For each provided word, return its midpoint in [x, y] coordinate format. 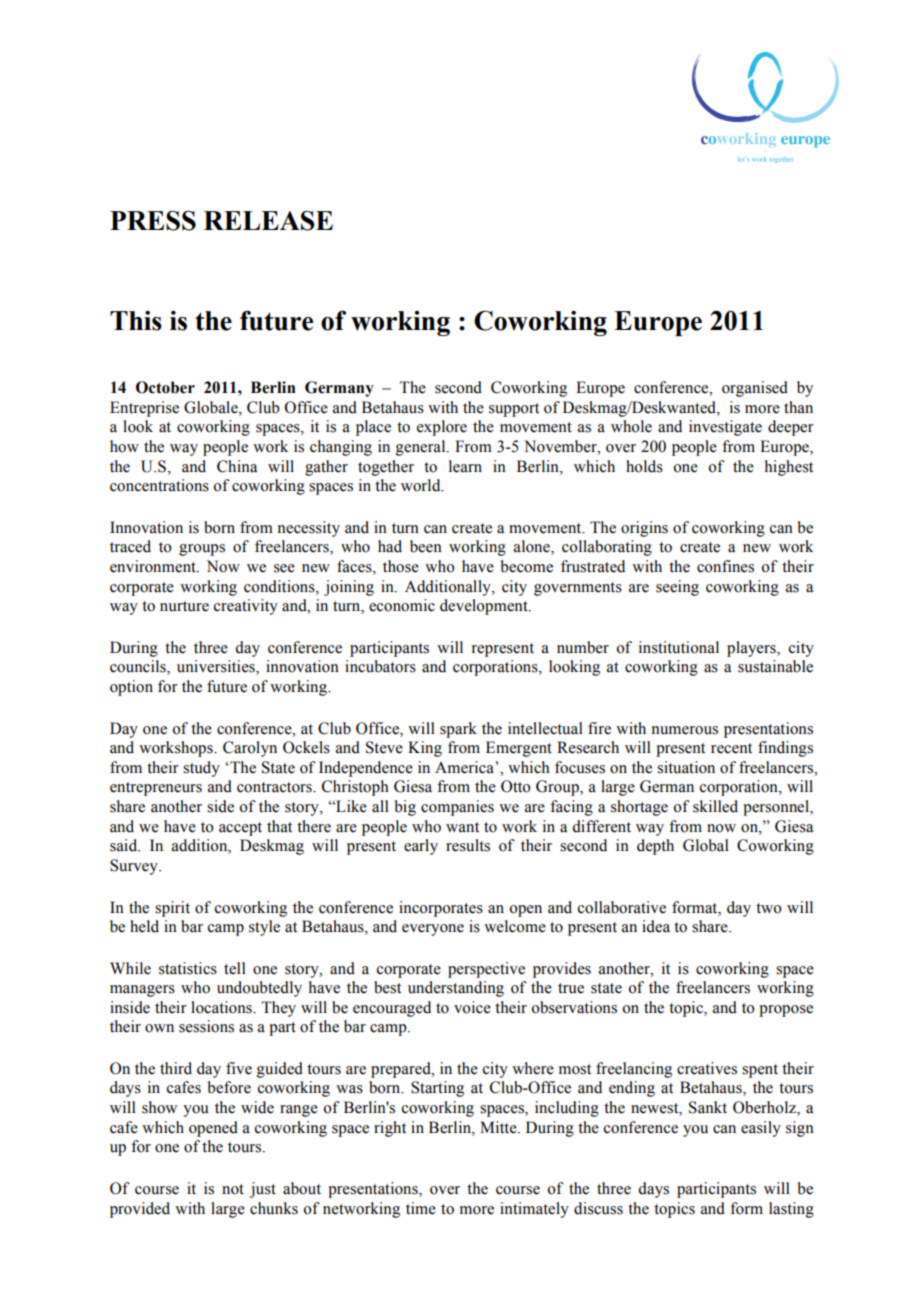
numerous [685, 730]
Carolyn [250, 749]
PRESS [153, 220]
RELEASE [268, 220]
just [263, 1190]
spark [458, 730]
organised [755, 389]
